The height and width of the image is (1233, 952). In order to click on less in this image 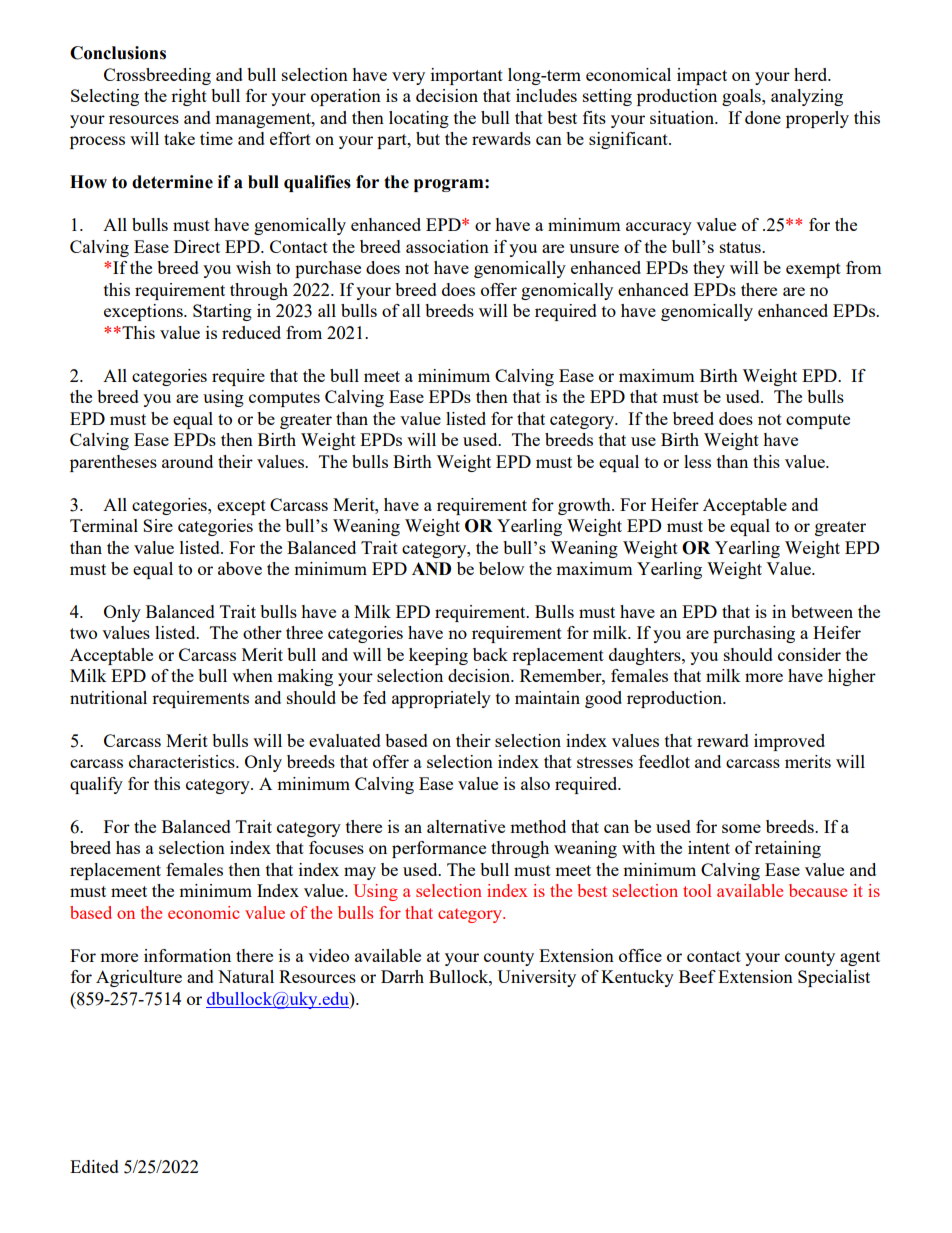, I will do `click(697, 461)`.
